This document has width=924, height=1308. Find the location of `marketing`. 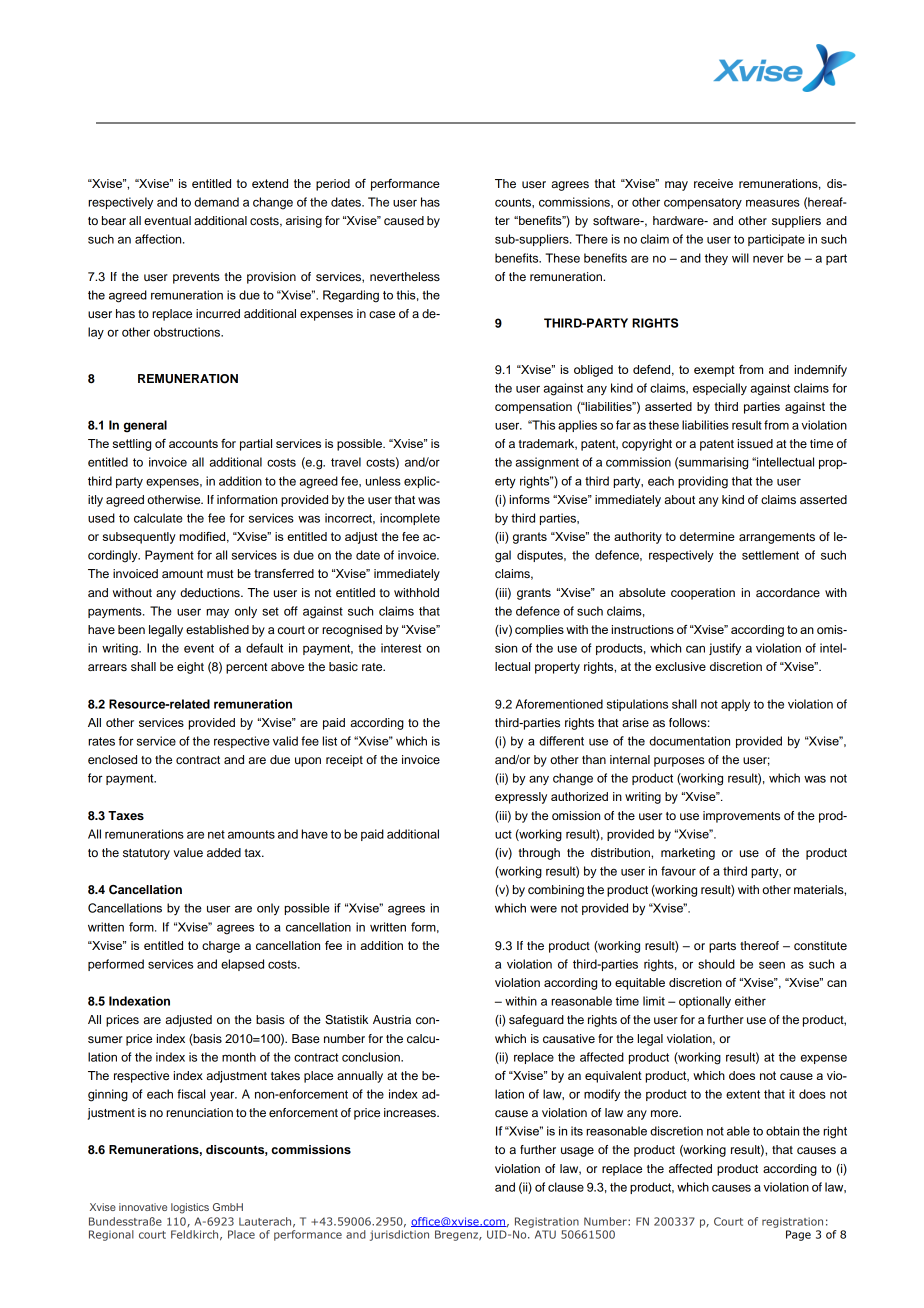

marketing is located at coordinates (688, 854).
